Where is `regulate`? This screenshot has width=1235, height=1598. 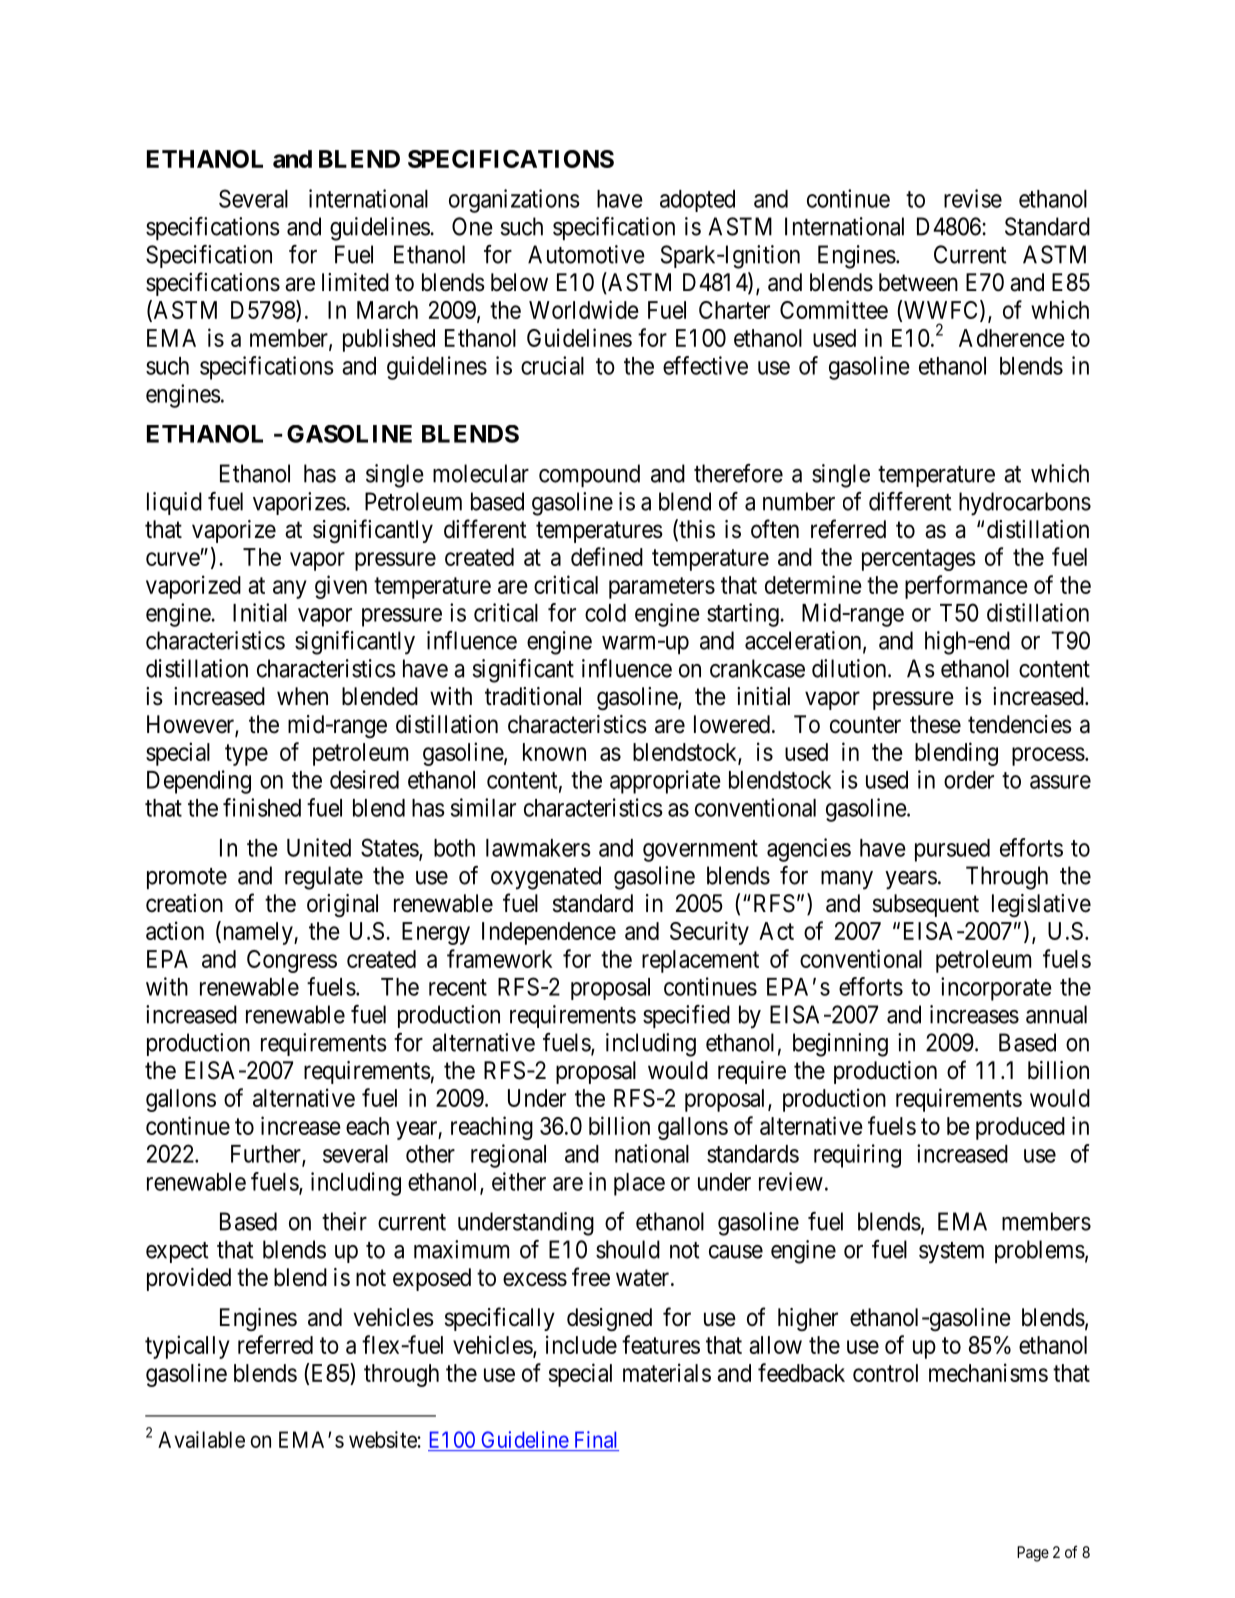 regulate is located at coordinates (324, 878).
